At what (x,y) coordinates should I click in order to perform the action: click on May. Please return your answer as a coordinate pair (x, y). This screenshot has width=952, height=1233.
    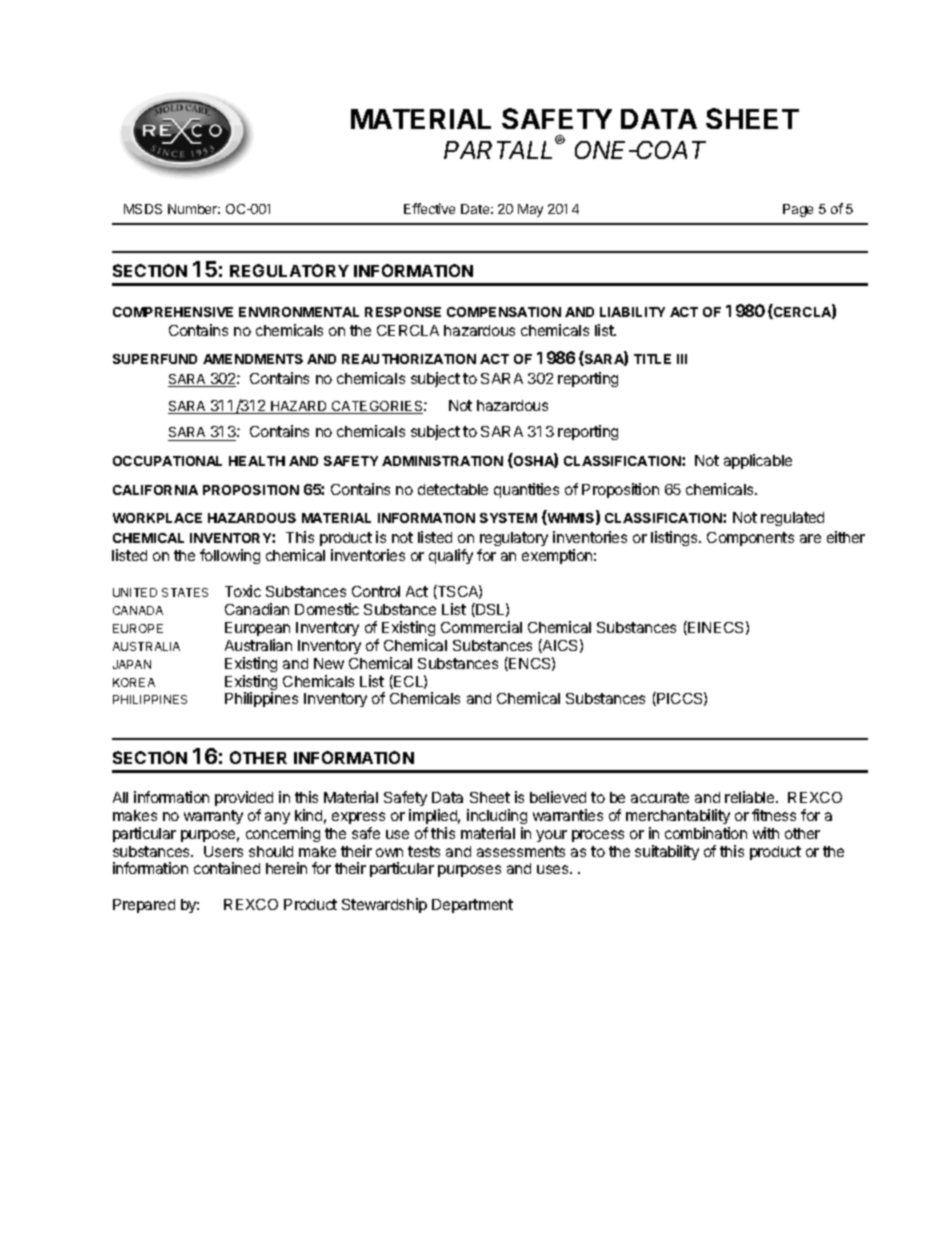
    Looking at the image, I should click on (530, 210).
